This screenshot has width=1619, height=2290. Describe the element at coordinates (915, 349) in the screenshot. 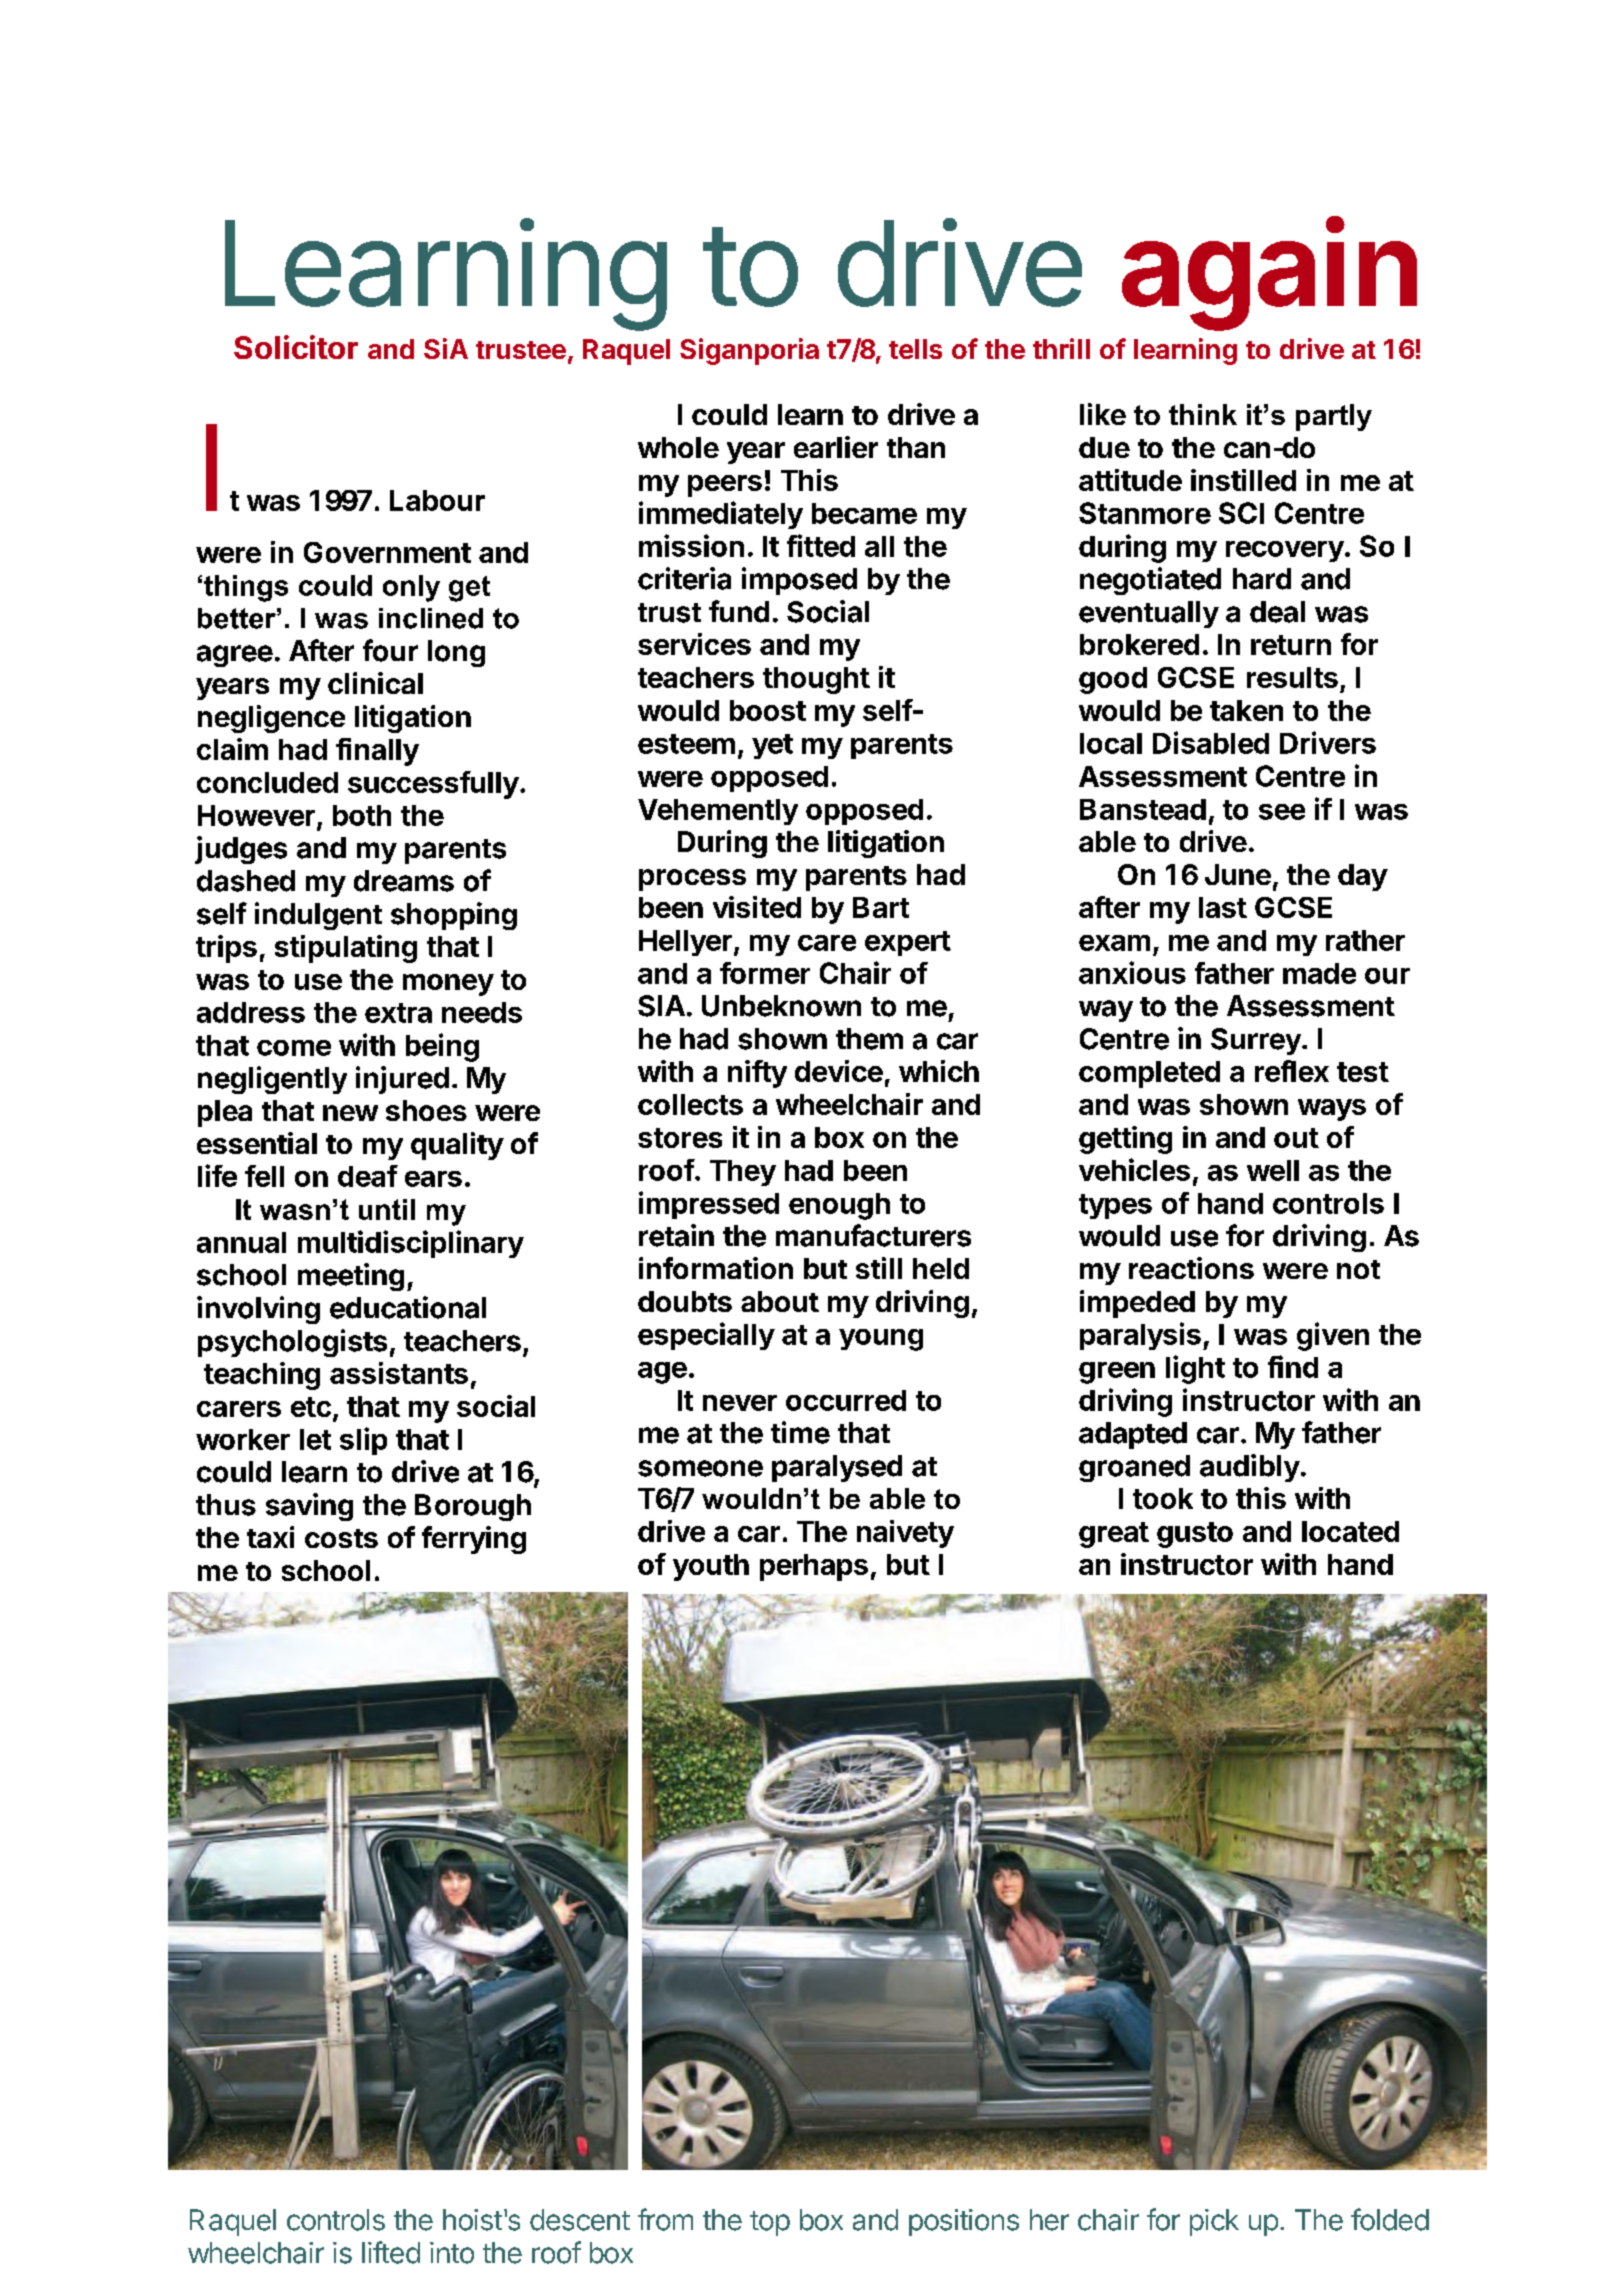

I see `tells` at that location.
